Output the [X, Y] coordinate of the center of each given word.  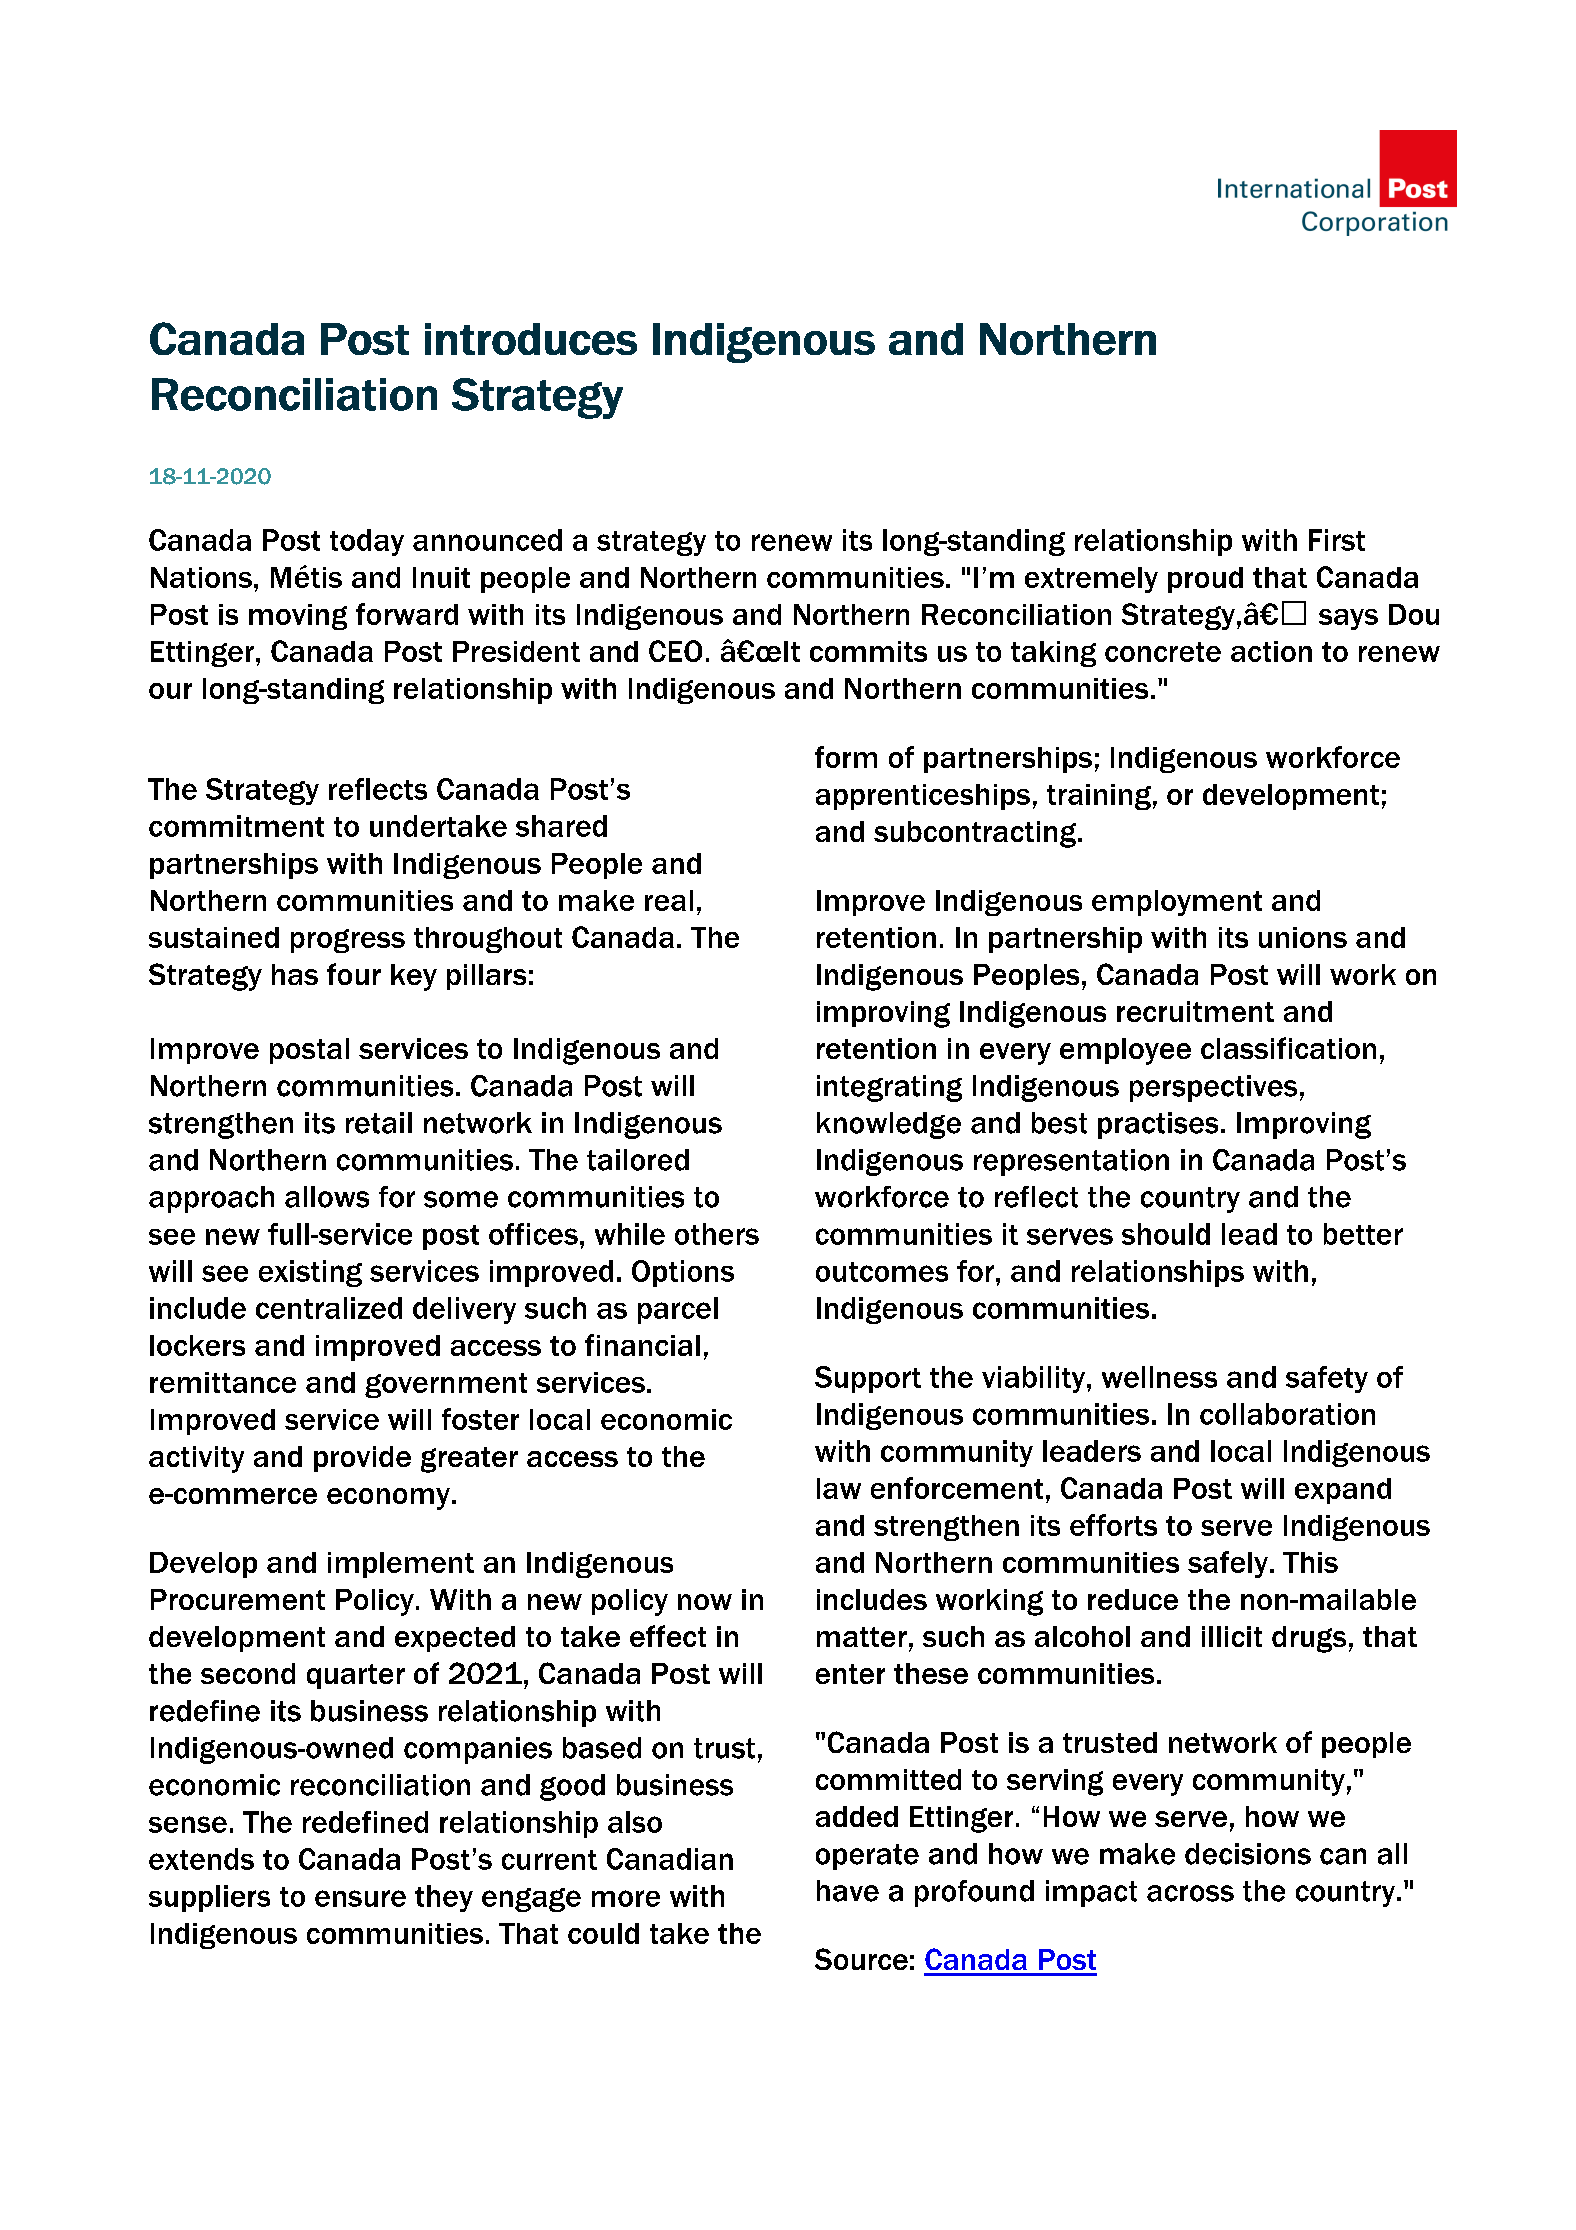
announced [487, 540]
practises [1158, 1125]
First [1337, 540]
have [848, 1891]
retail [379, 1123]
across [1190, 1893]
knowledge [889, 1125]
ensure [360, 1898]
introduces [531, 339]
